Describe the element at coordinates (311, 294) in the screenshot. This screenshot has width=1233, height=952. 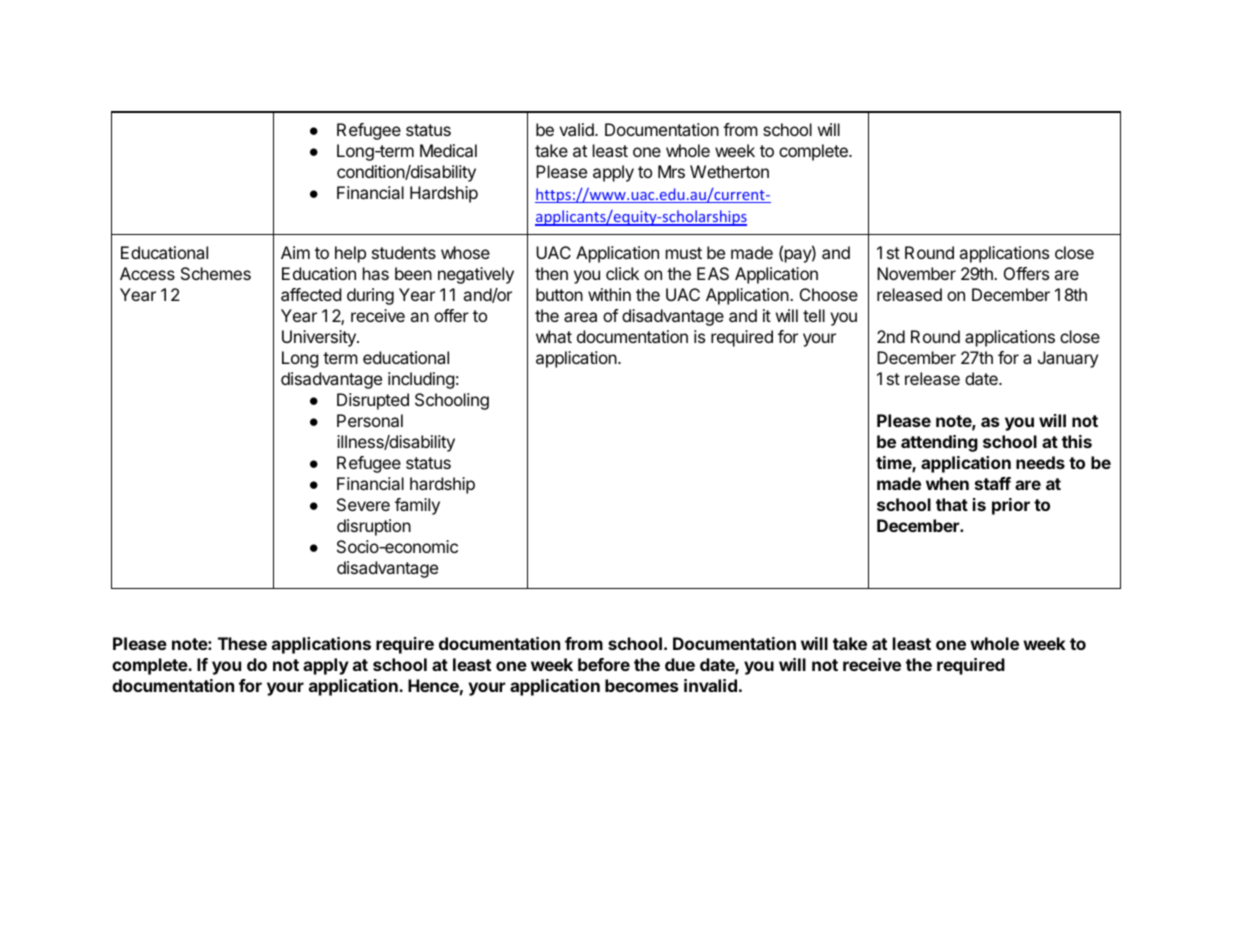
I see `affected` at that location.
